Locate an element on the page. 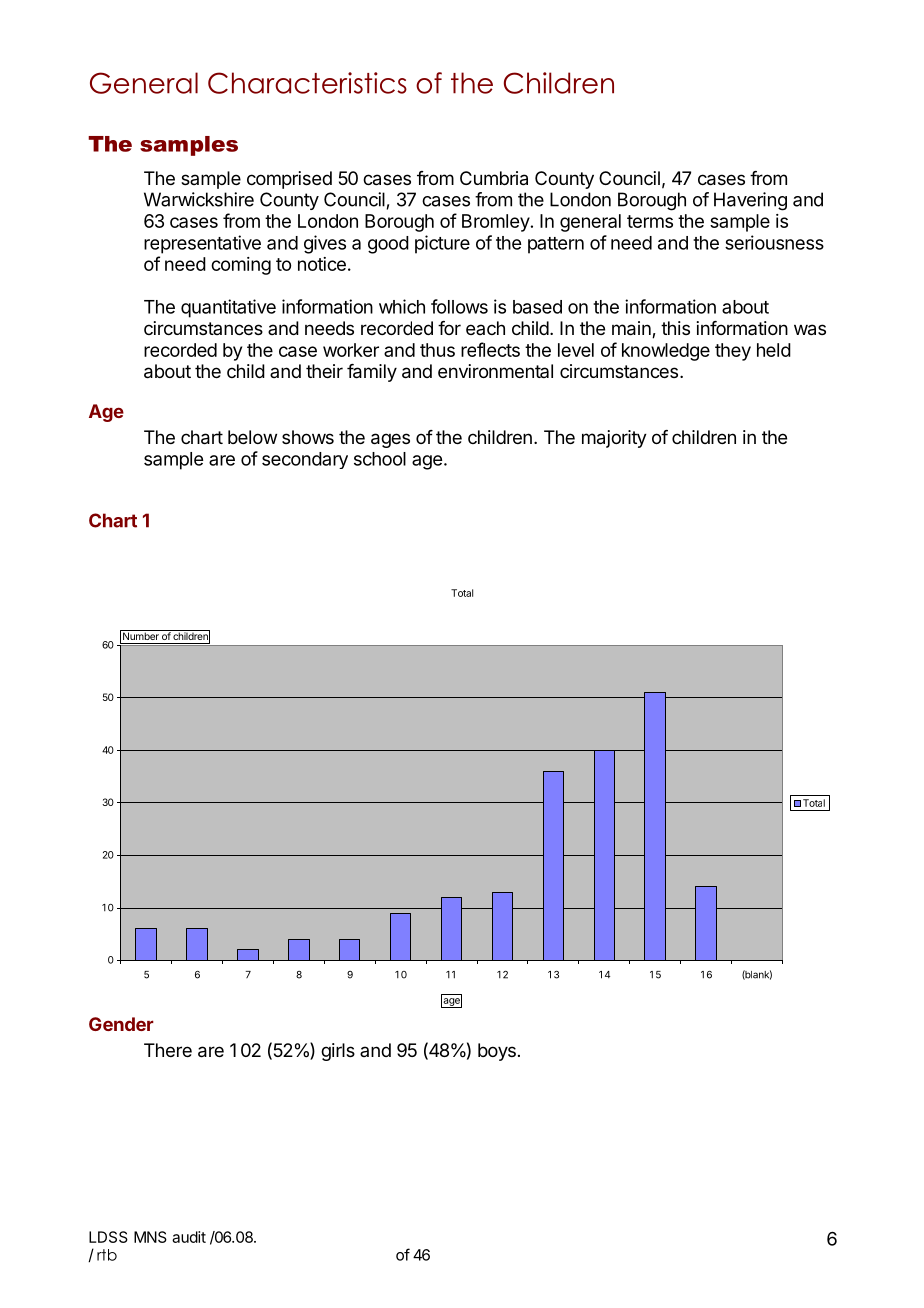 This document has width=924, height=1308. audit is located at coordinates (189, 1237).
